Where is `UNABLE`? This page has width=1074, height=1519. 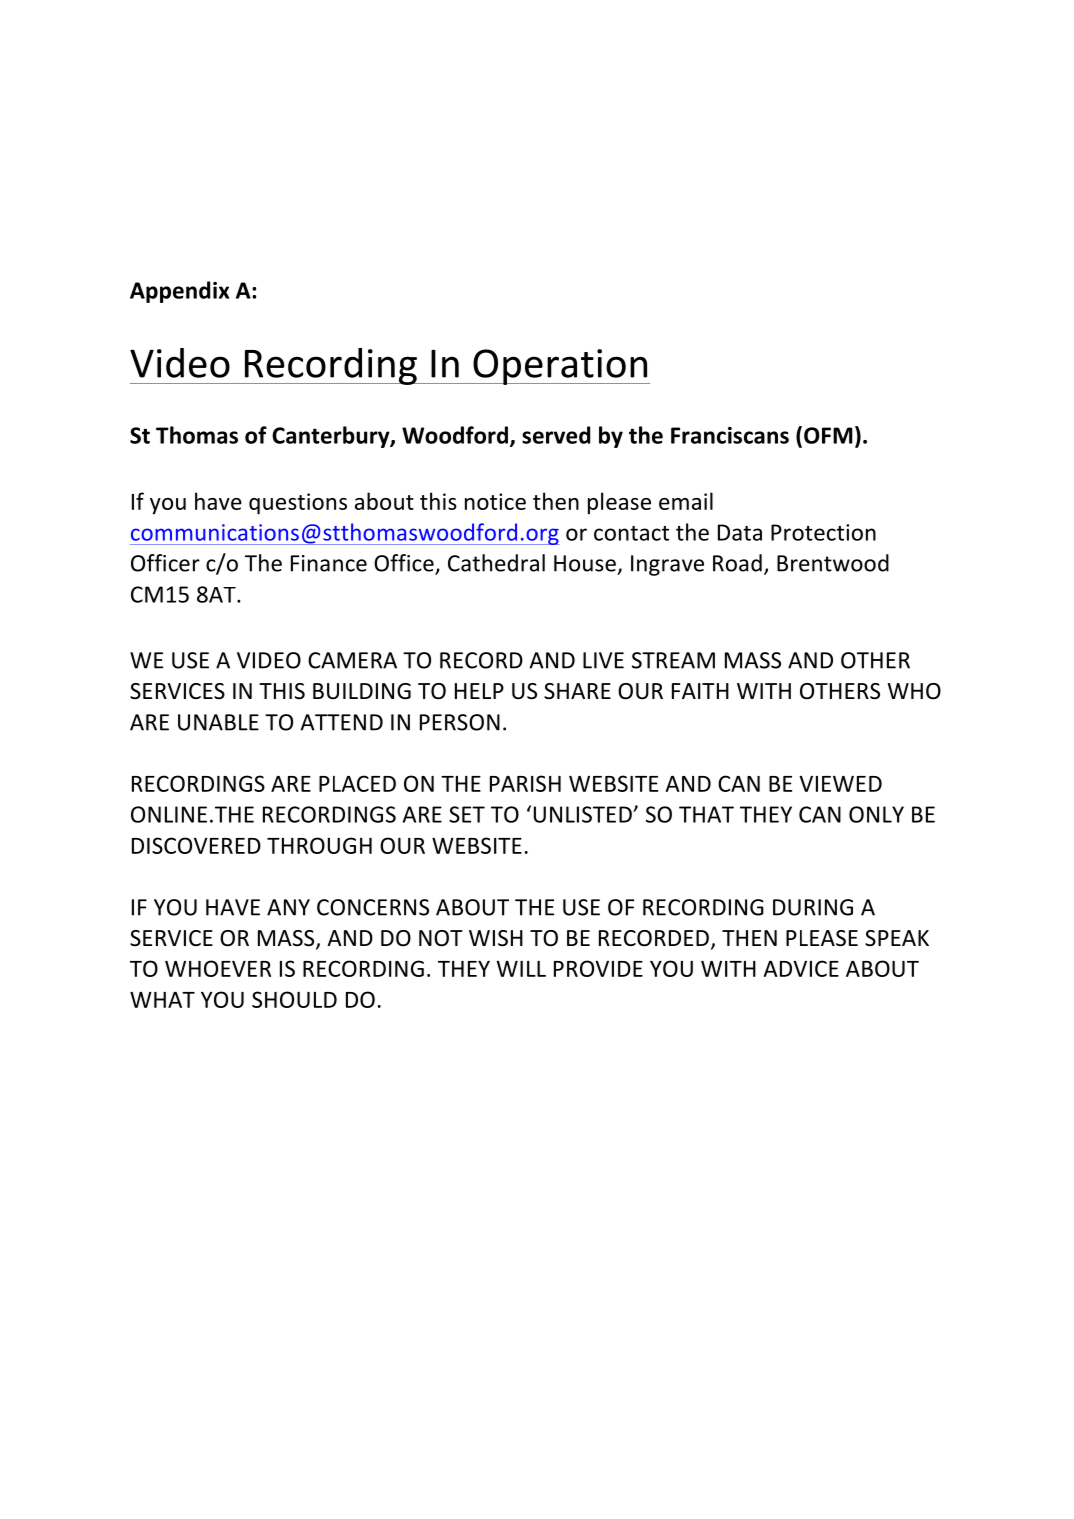
UNABLE is located at coordinates (218, 722).
